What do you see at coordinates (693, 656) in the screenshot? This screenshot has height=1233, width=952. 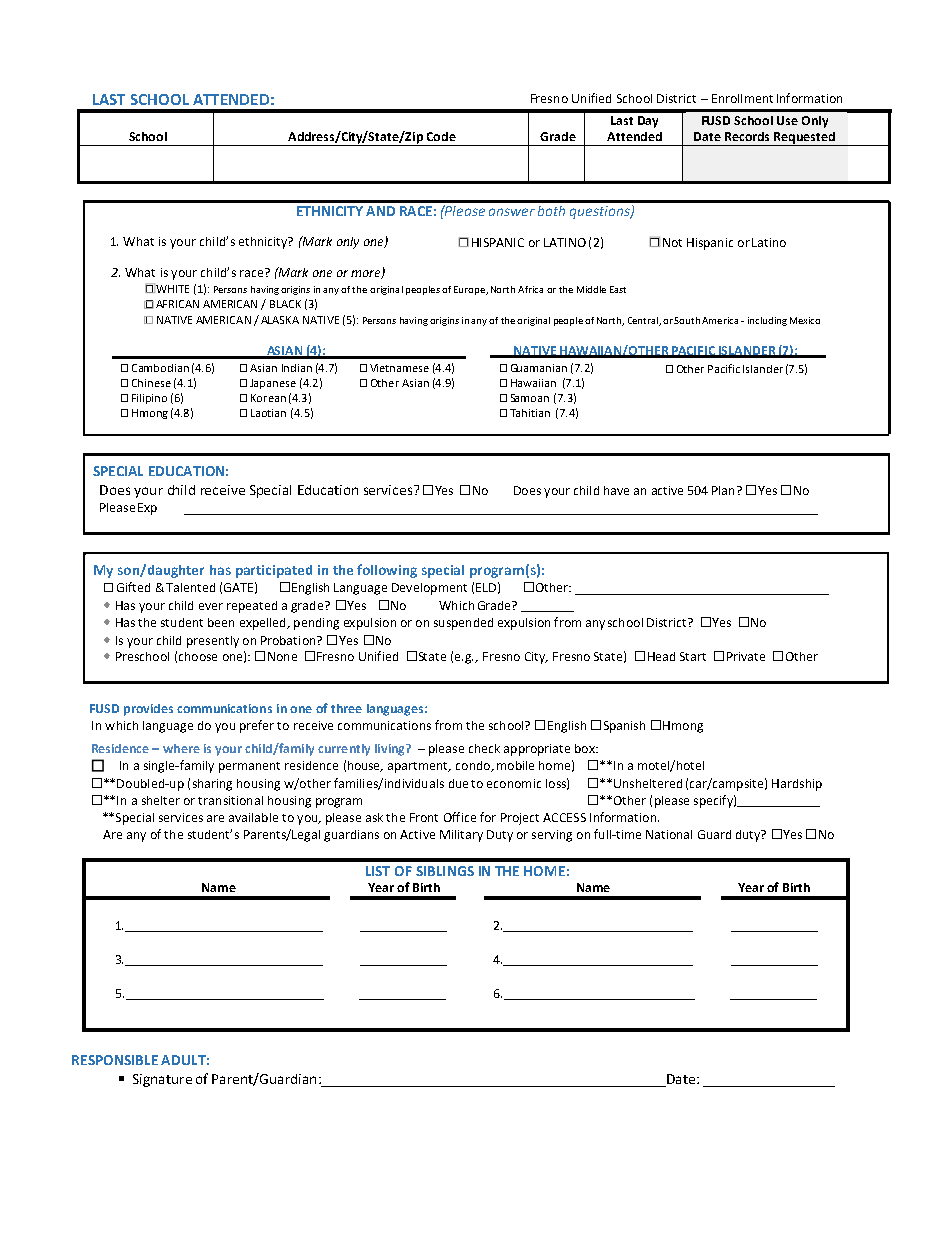 I see `Start` at bounding box center [693, 656].
